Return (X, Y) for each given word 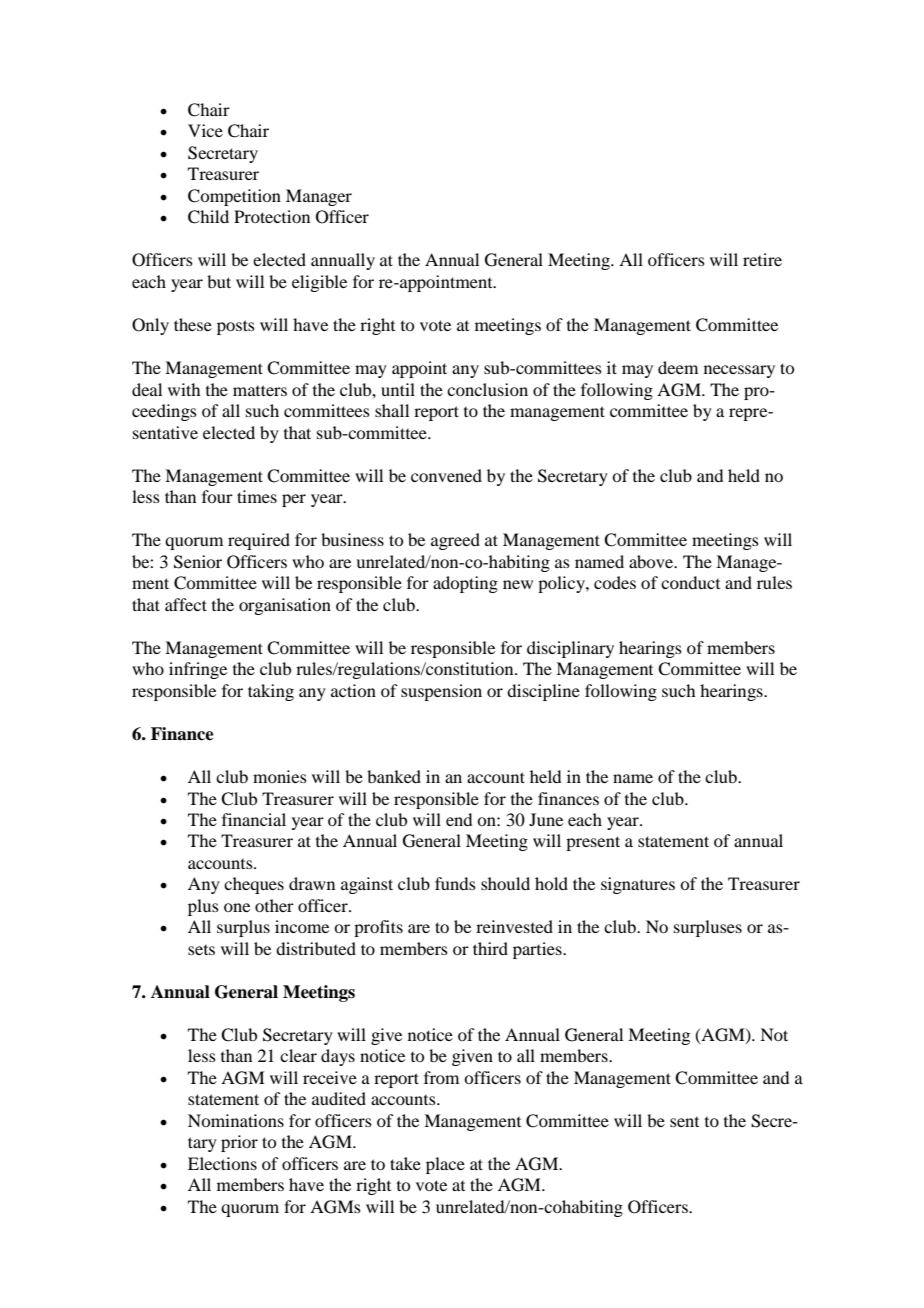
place (445, 1165)
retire (762, 259)
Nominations (236, 1120)
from (441, 1077)
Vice (205, 130)
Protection (272, 216)
